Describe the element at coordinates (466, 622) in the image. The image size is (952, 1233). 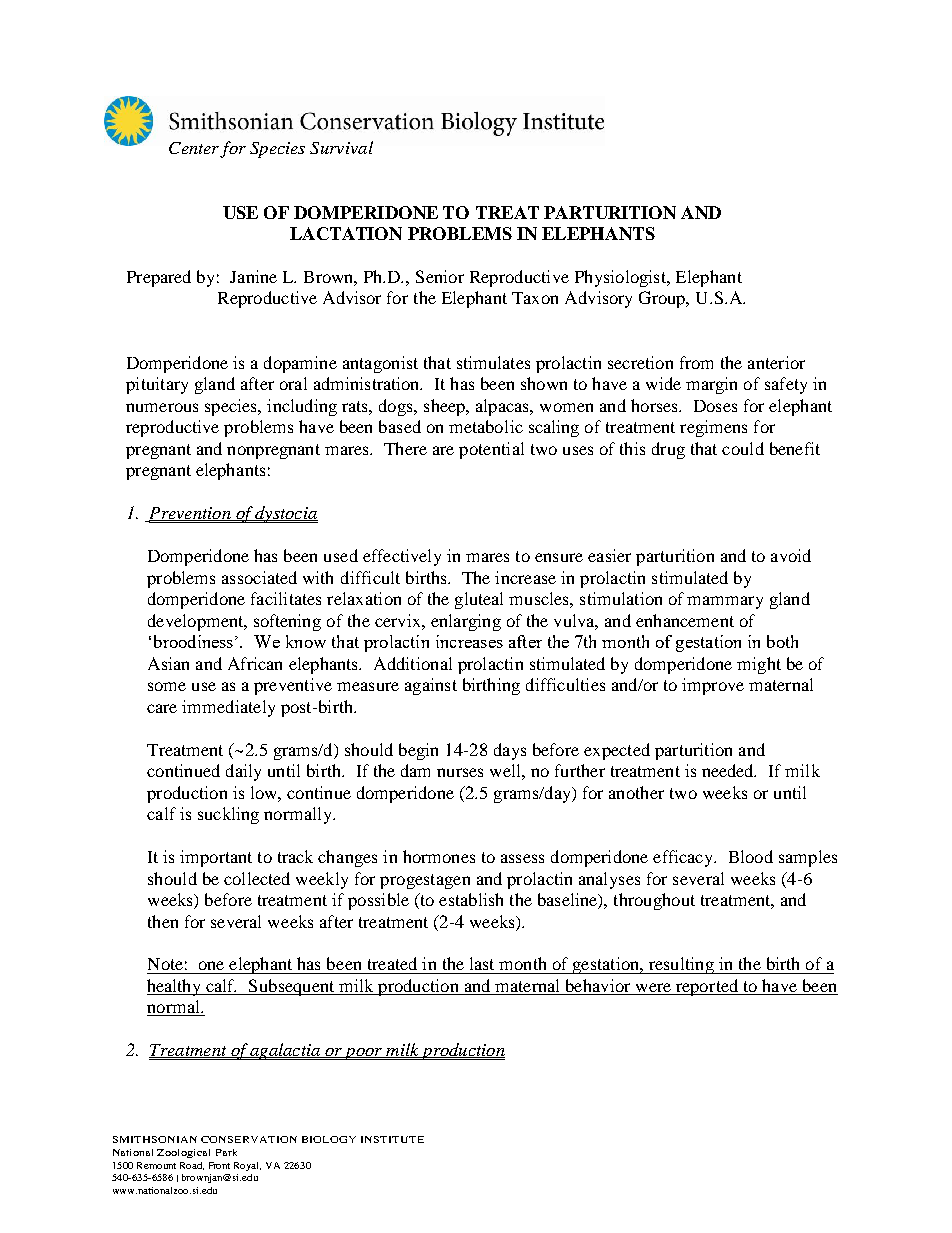
I see `enlarging` at that location.
